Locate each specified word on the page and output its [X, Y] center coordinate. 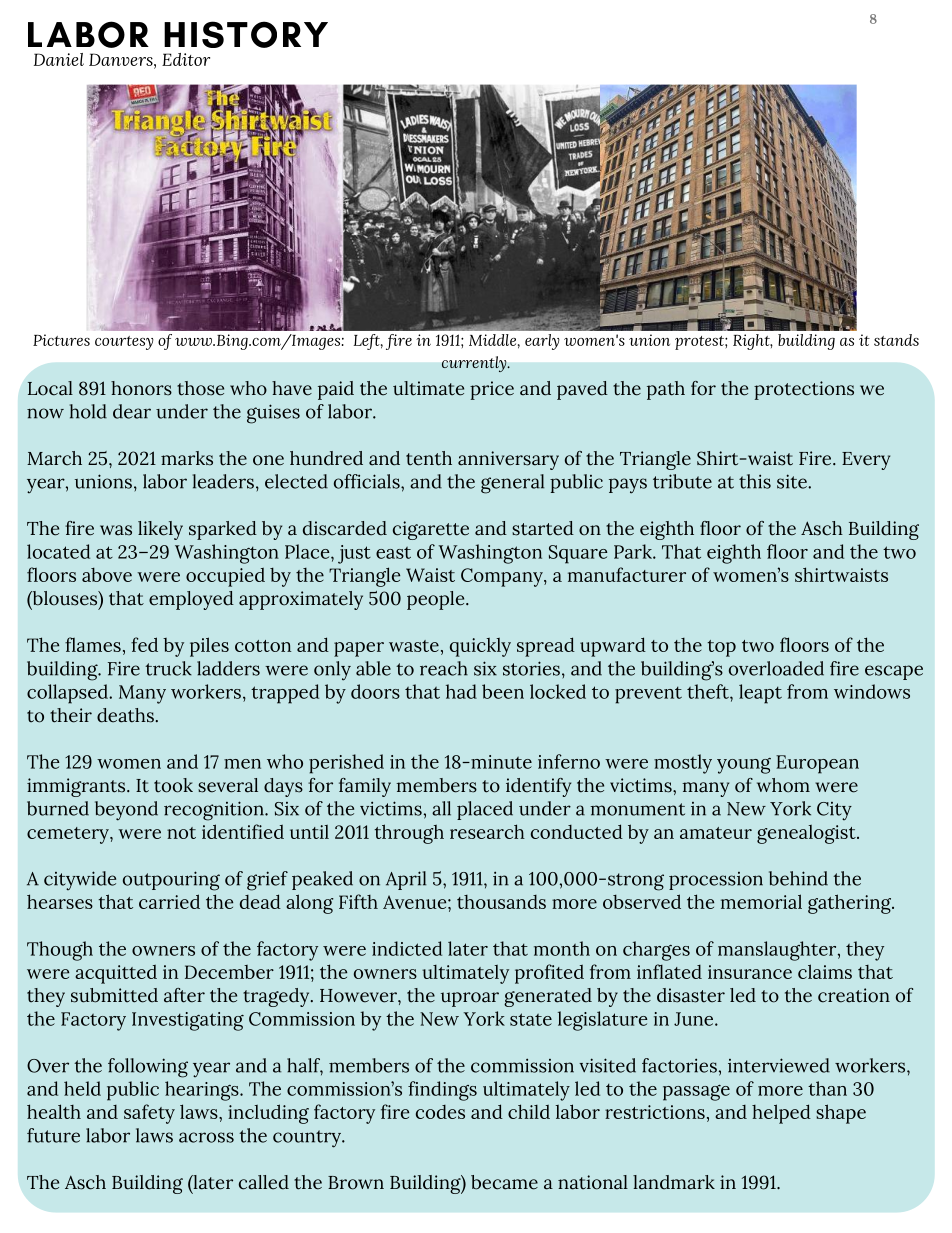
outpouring [171, 881]
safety [149, 1114]
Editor [186, 59]
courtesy [124, 343]
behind [798, 878]
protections [804, 390]
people [437, 600]
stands [896, 340]
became [504, 1182]
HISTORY [246, 34]
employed [191, 600]
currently [475, 364]
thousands [501, 902]
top [721, 648]
